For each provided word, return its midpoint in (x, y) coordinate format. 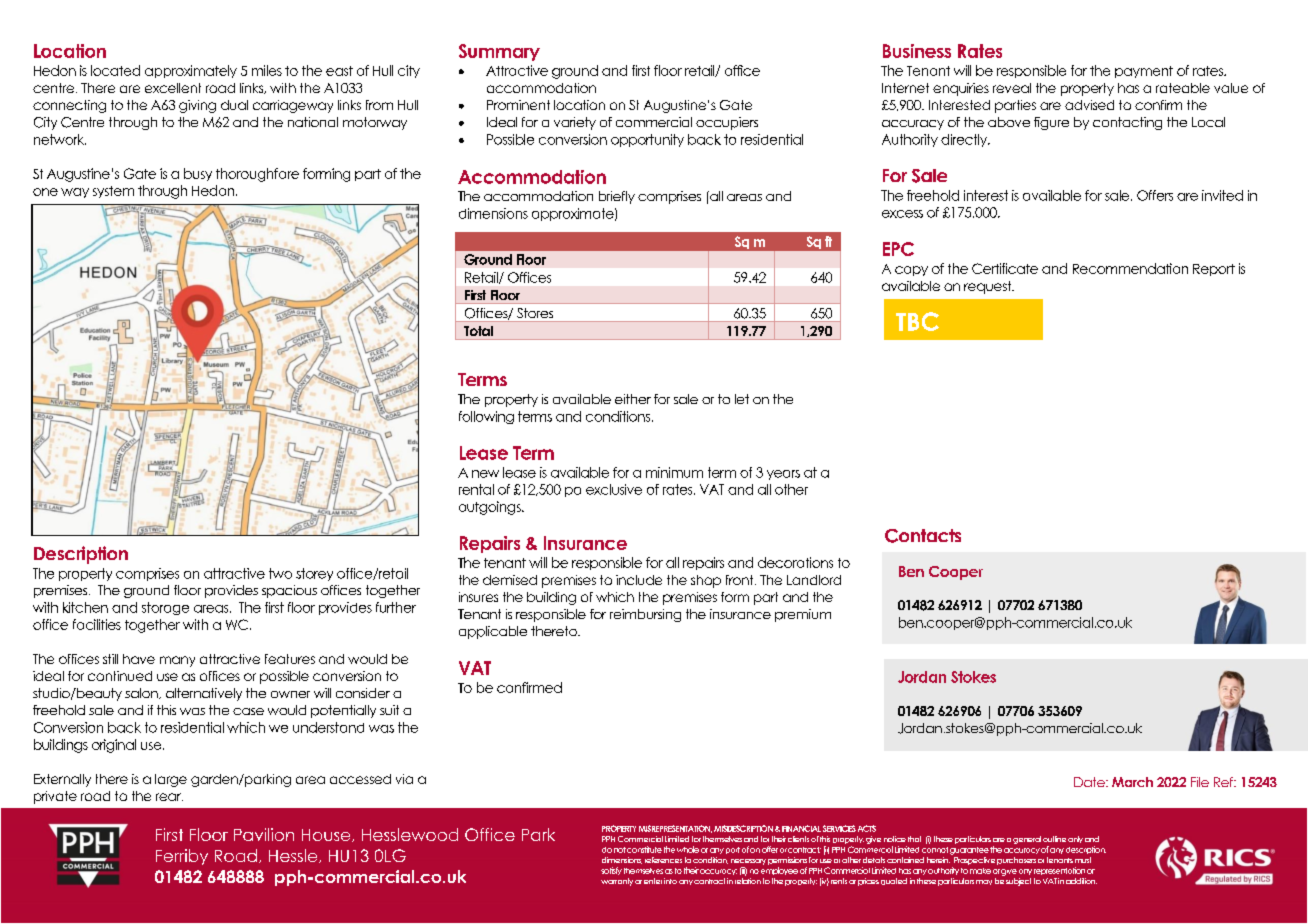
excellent (173, 88)
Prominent (518, 105)
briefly (617, 197)
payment (1144, 72)
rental (476, 489)
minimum (674, 472)
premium (803, 615)
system (113, 192)
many (177, 661)
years (783, 475)
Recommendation (1130, 268)
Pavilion (264, 834)
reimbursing (645, 615)
